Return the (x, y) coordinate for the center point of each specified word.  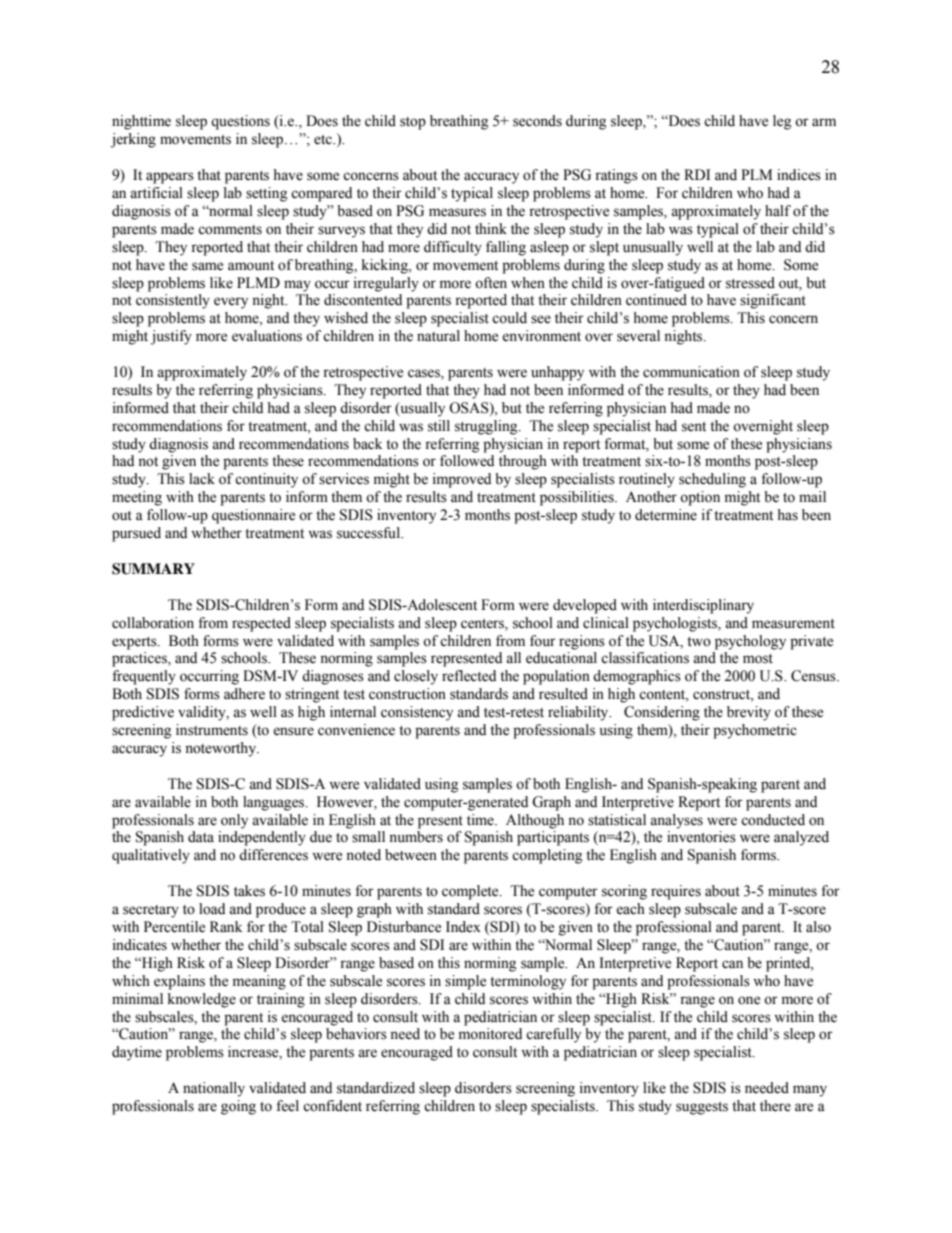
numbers (416, 837)
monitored (490, 1034)
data (201, 837)
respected (261, 624)
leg (782, 122)
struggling (487, 427)
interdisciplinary (703, 606)
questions (240, 122)
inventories (701, 837)
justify (171, 337)
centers (483, 624)
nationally (214, 1089)
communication (691, 372)
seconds (537, 121)
